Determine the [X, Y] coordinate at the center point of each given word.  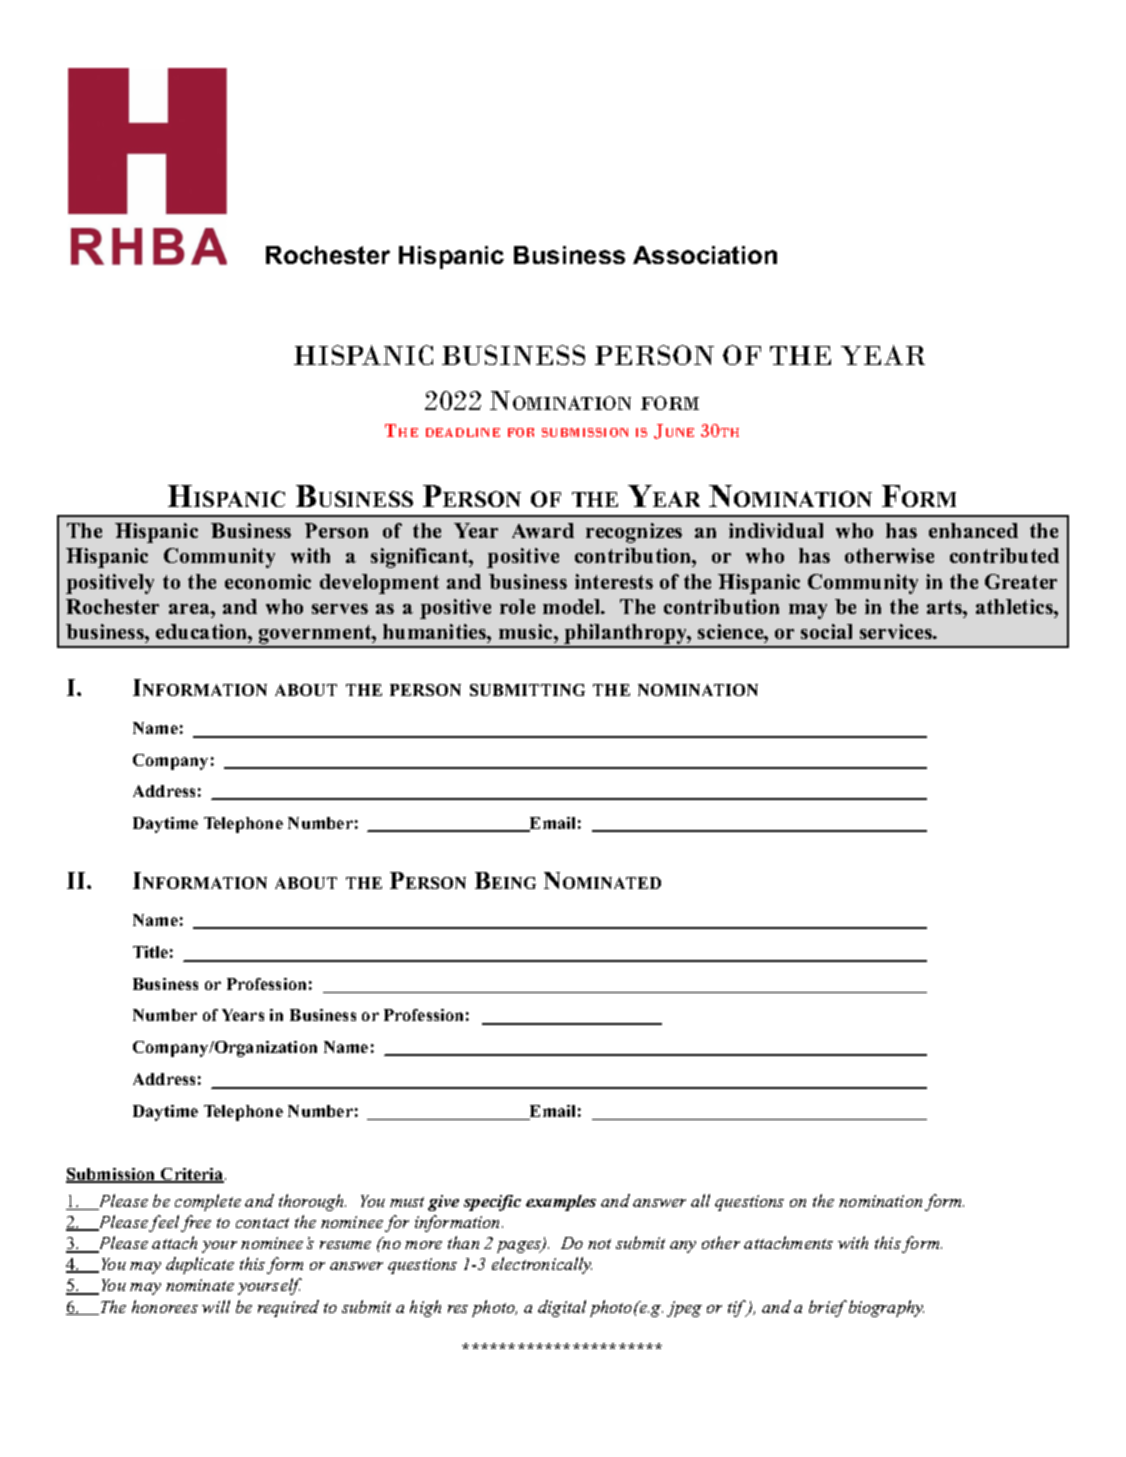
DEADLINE [463, 432]
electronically [542, 1265]
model [573, 606]
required [288, 1308]
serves [340, 609]
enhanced [973, 530]
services [897, 631]
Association [705, 255]
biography [886, 1308]
